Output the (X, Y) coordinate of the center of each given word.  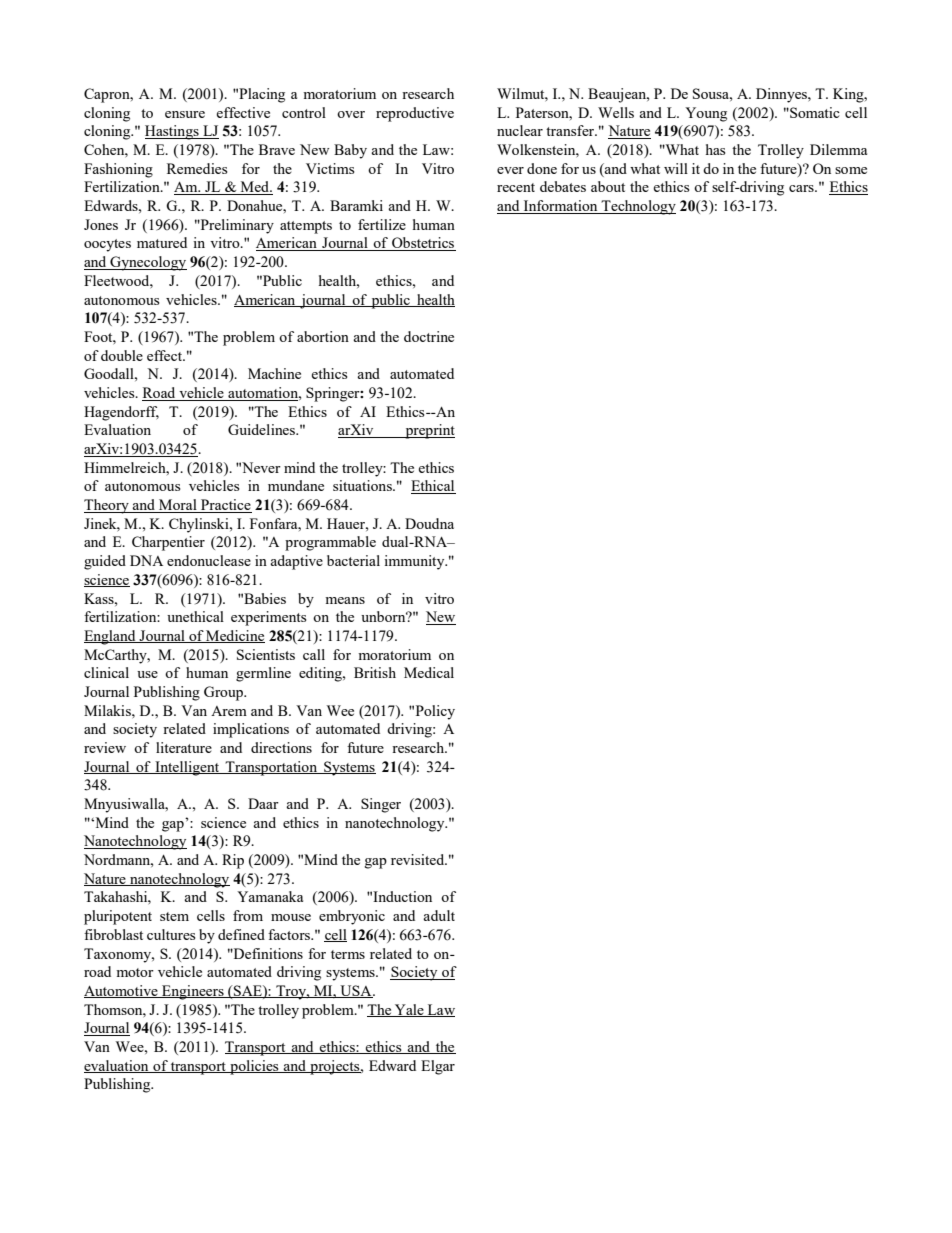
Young (706, 114)
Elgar (438, 1067)
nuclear (520, 130)
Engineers (193, 992)
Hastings (173, 132)
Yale (409, 1010)
